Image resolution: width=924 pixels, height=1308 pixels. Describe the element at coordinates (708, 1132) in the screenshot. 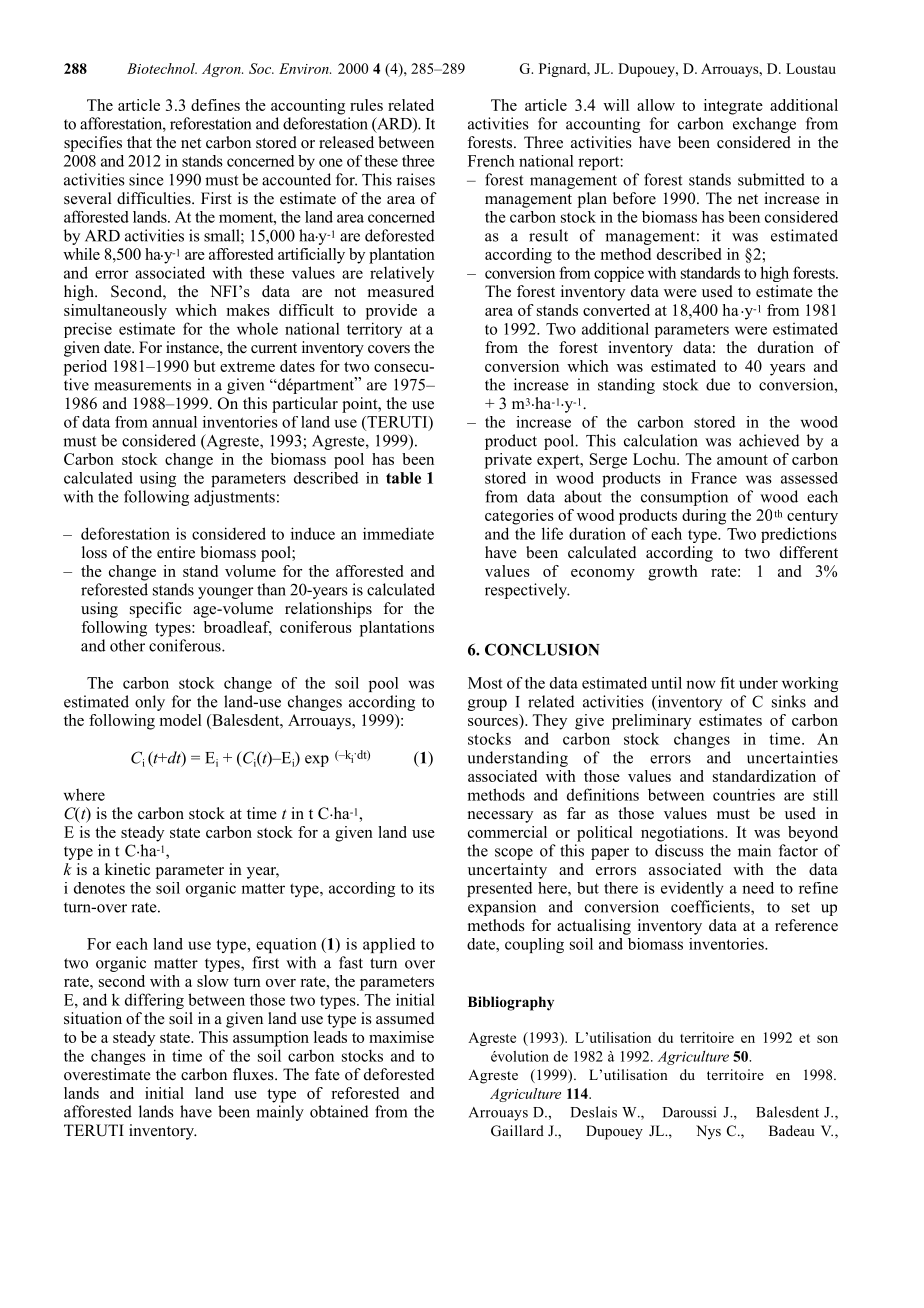

I see `Nys` at that location.
